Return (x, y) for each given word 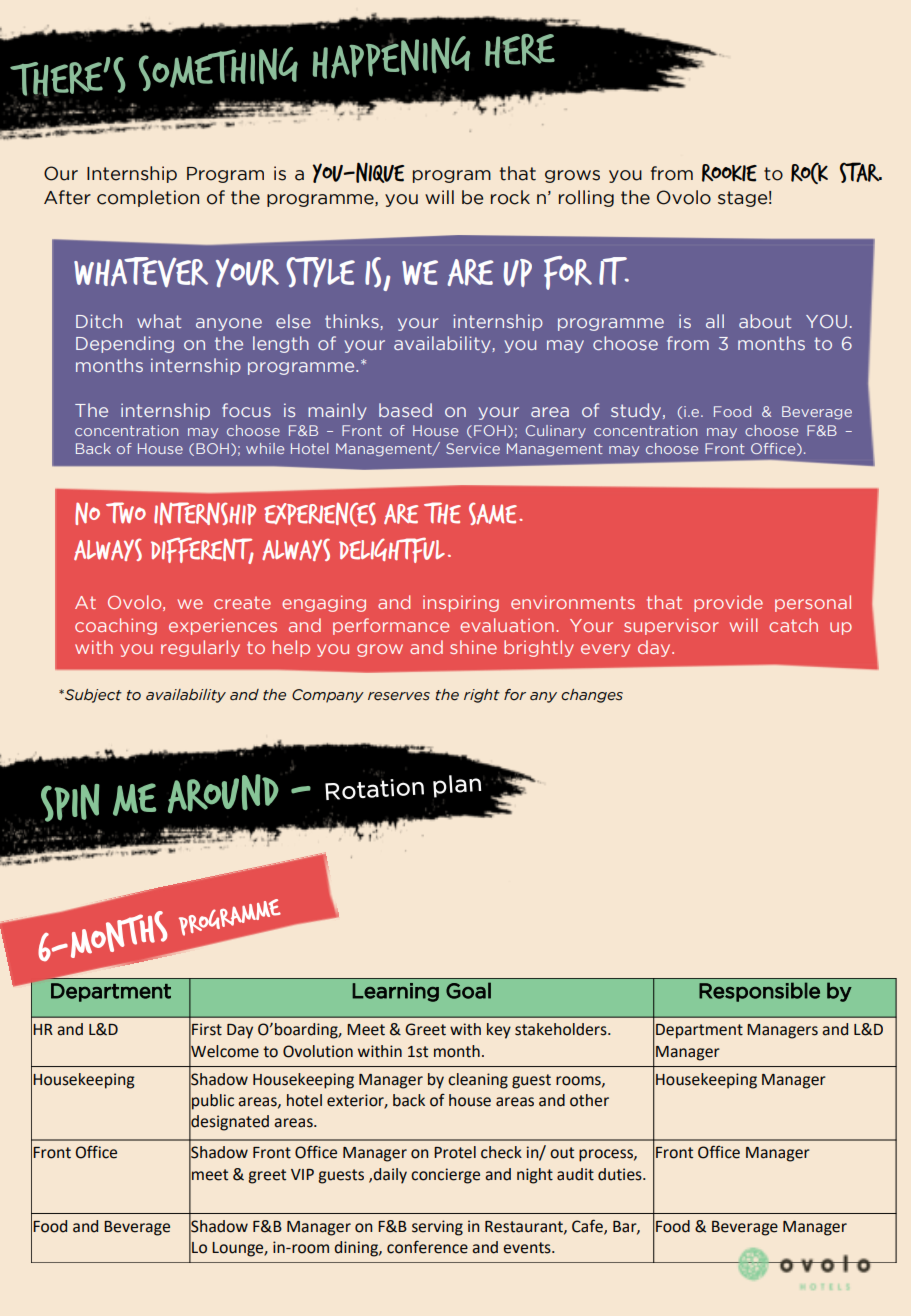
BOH (212, 448)
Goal (468, 990)
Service (473, 448)
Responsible (759, 992)
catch (793, 625)
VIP (302, 1174)
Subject (92, 696)
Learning (396, 992)
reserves (399, 696)
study (637, 411)
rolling (586, 198)
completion (148, 198)
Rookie (729, 173)
